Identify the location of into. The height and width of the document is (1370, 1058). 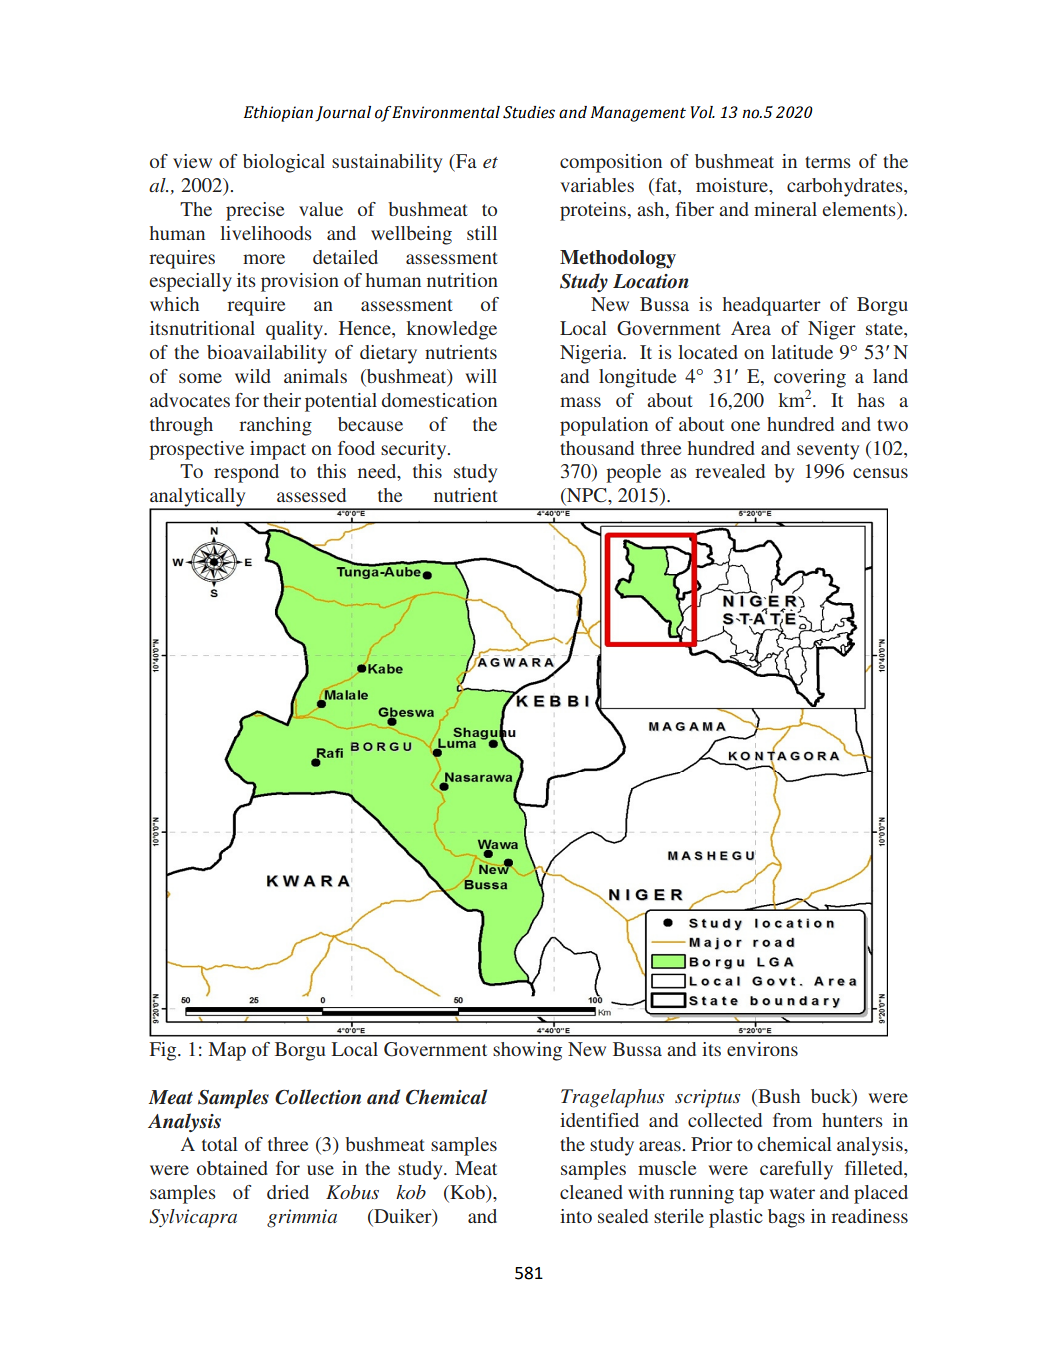
(576, 1216).
